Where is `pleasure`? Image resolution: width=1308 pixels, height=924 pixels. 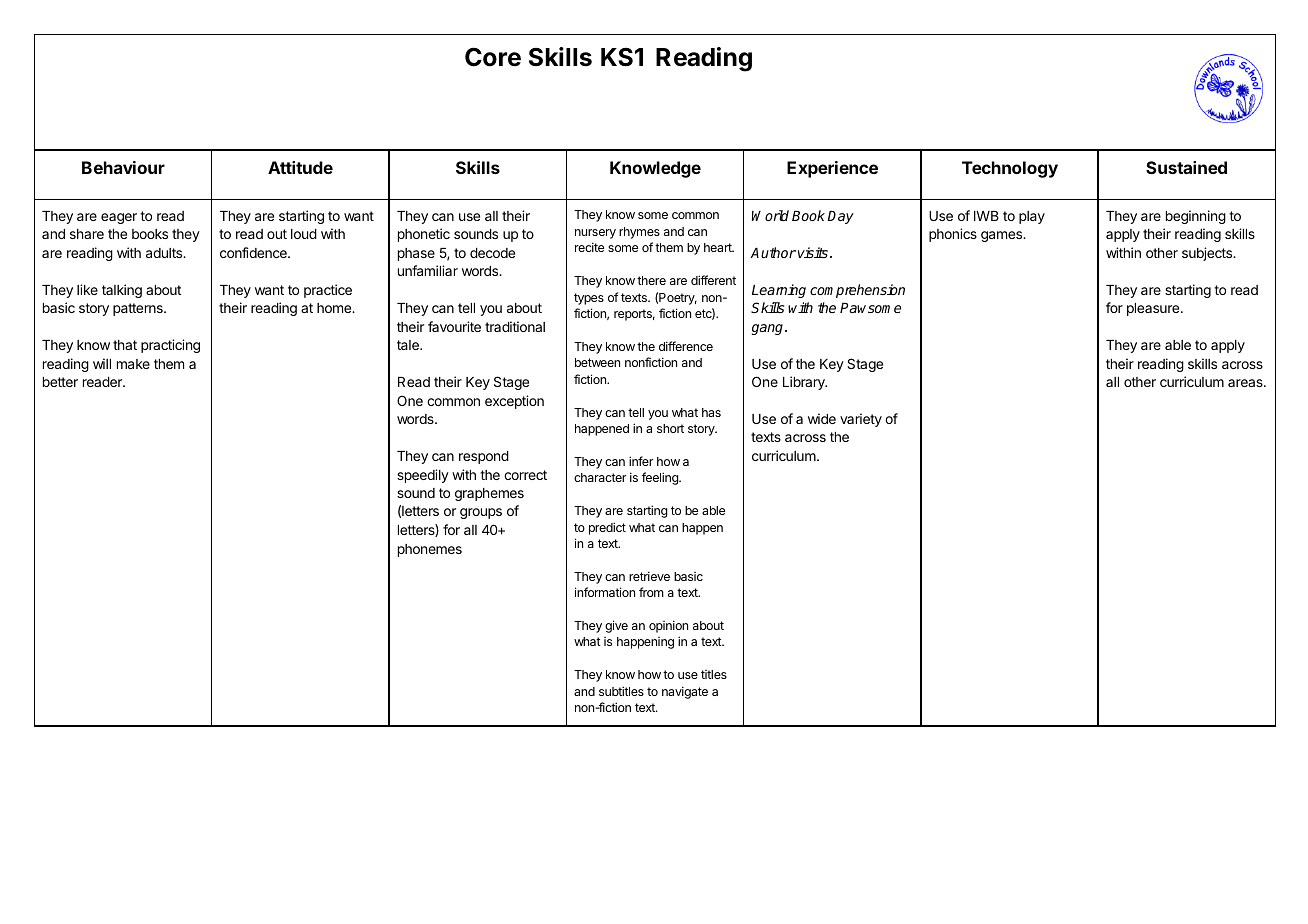 pleasure is located at coordinates (1154, 309).
